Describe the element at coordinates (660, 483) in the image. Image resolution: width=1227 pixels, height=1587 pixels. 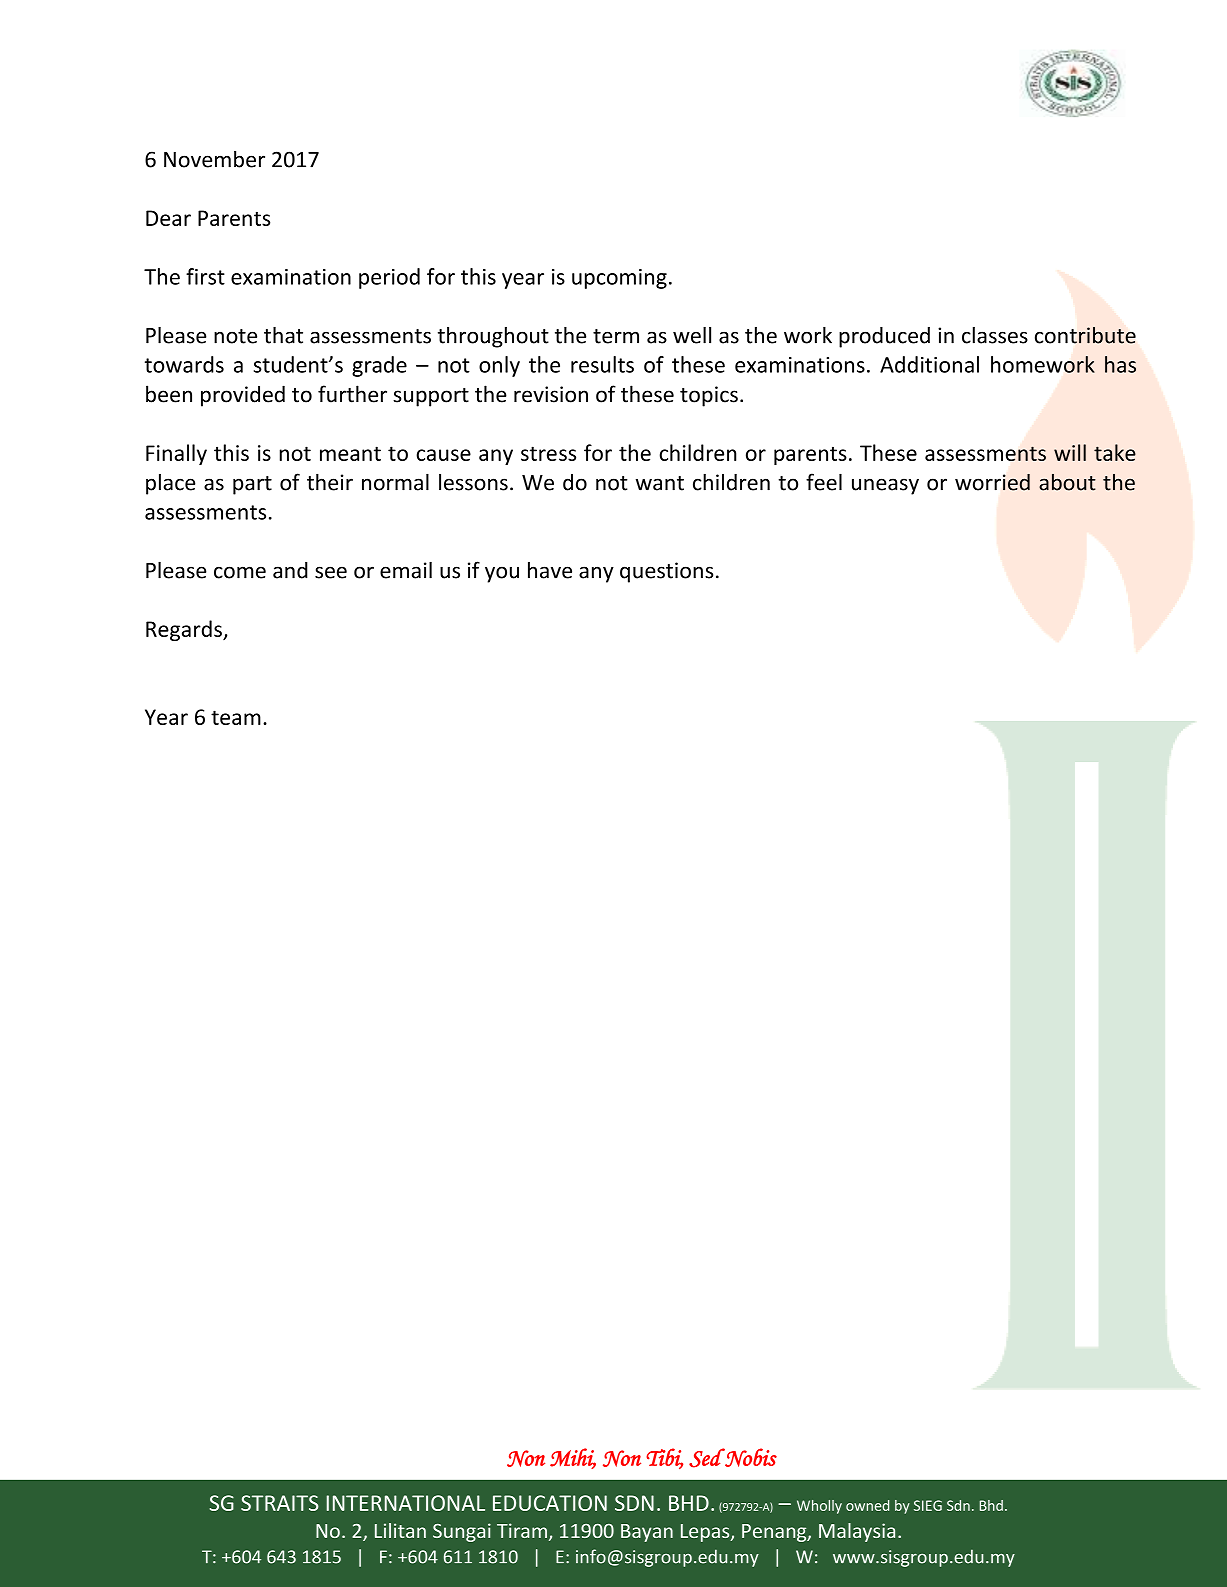
I see `want` at that location.
